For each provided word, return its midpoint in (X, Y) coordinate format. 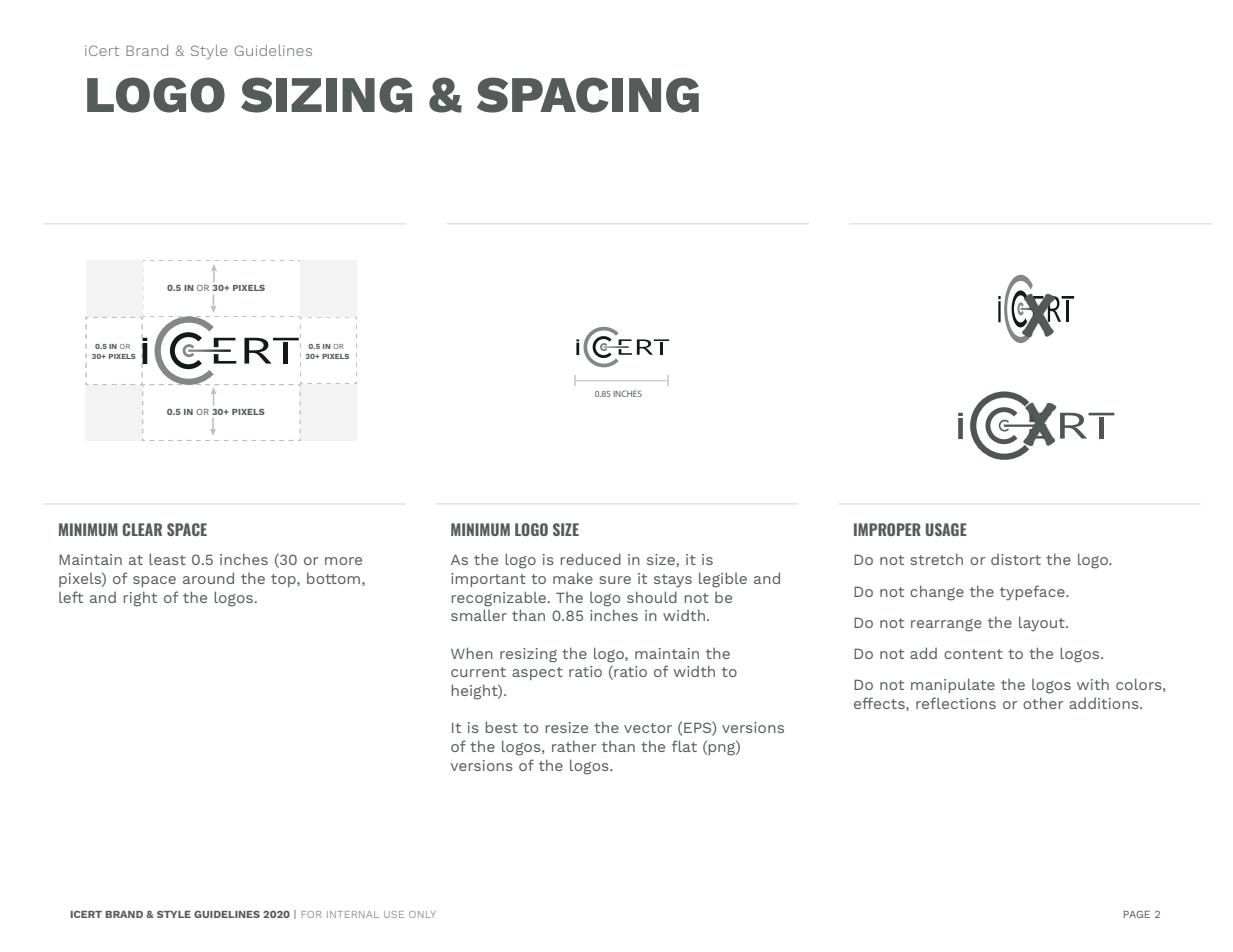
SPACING (588, 95)
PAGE (1137, 914)
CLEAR (142, 529)
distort (1016, 559)
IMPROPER (887, 529)
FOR (311, 914)
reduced (591, 559)
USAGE (946, 529)
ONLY (422, 914)
